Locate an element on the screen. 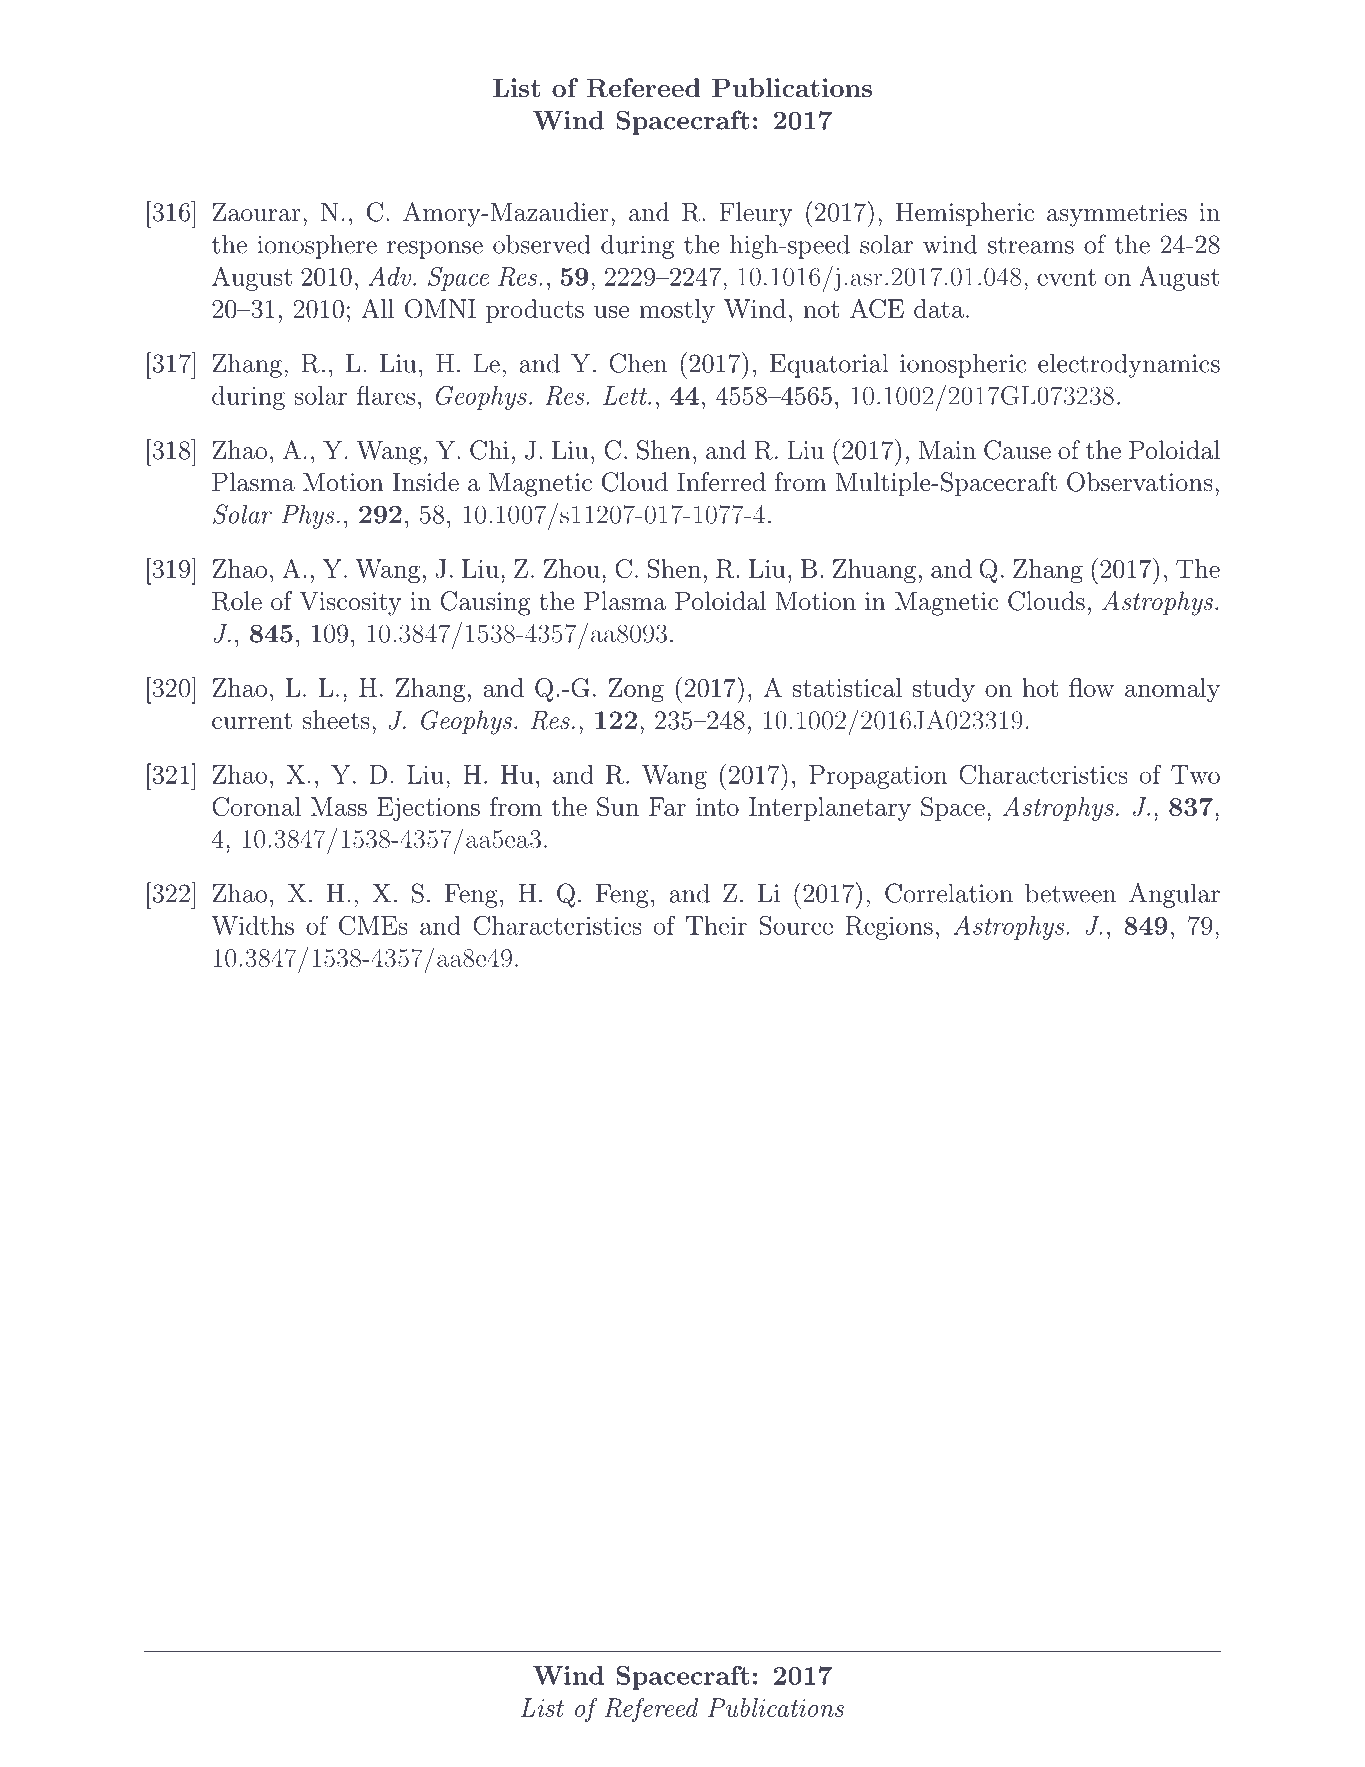 The width and height of the screenshot is (1365, 1767). Viscosity is located at coordinates (350, 604).
